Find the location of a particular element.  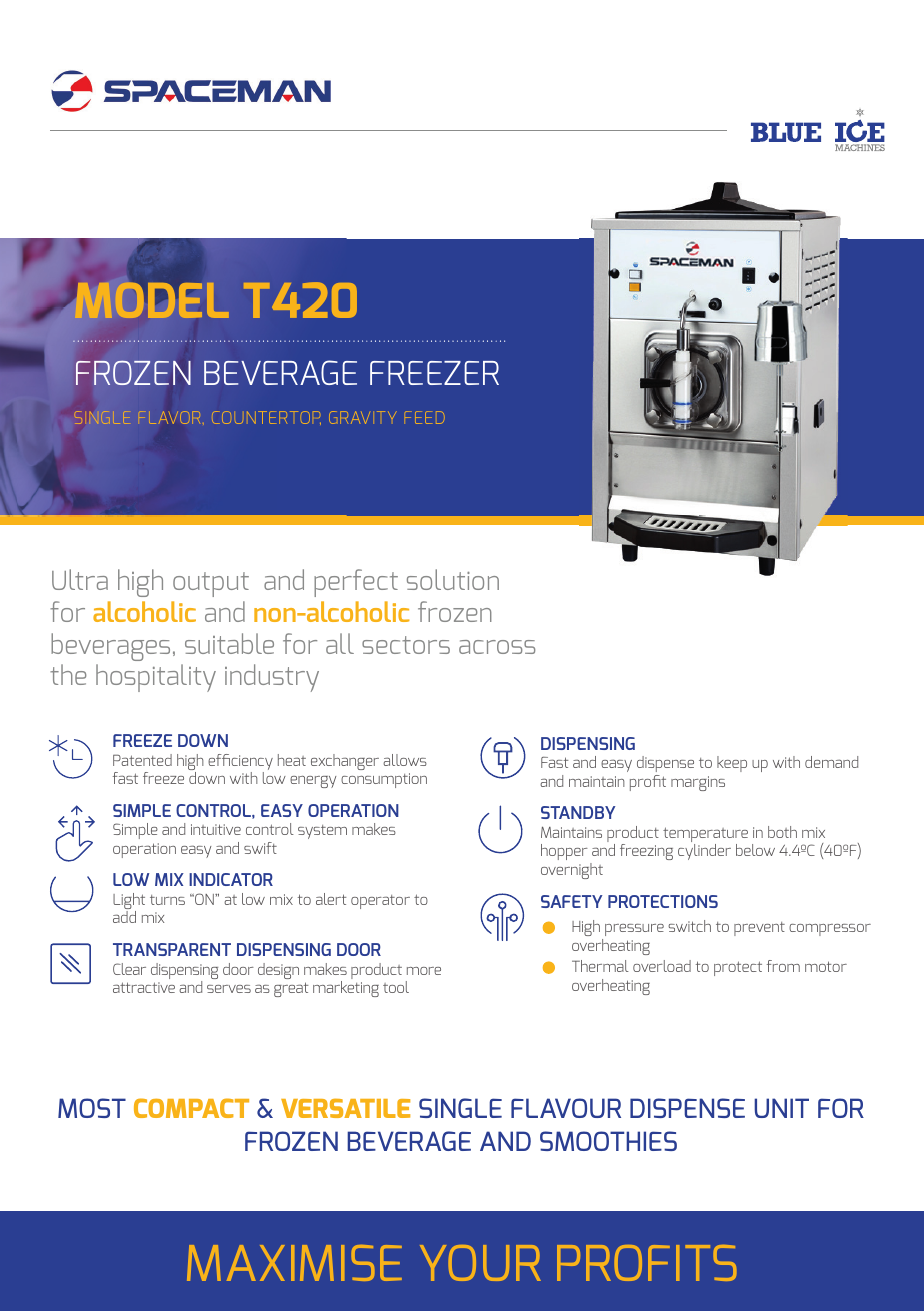

FEED is located at coordinates (425, 417).
